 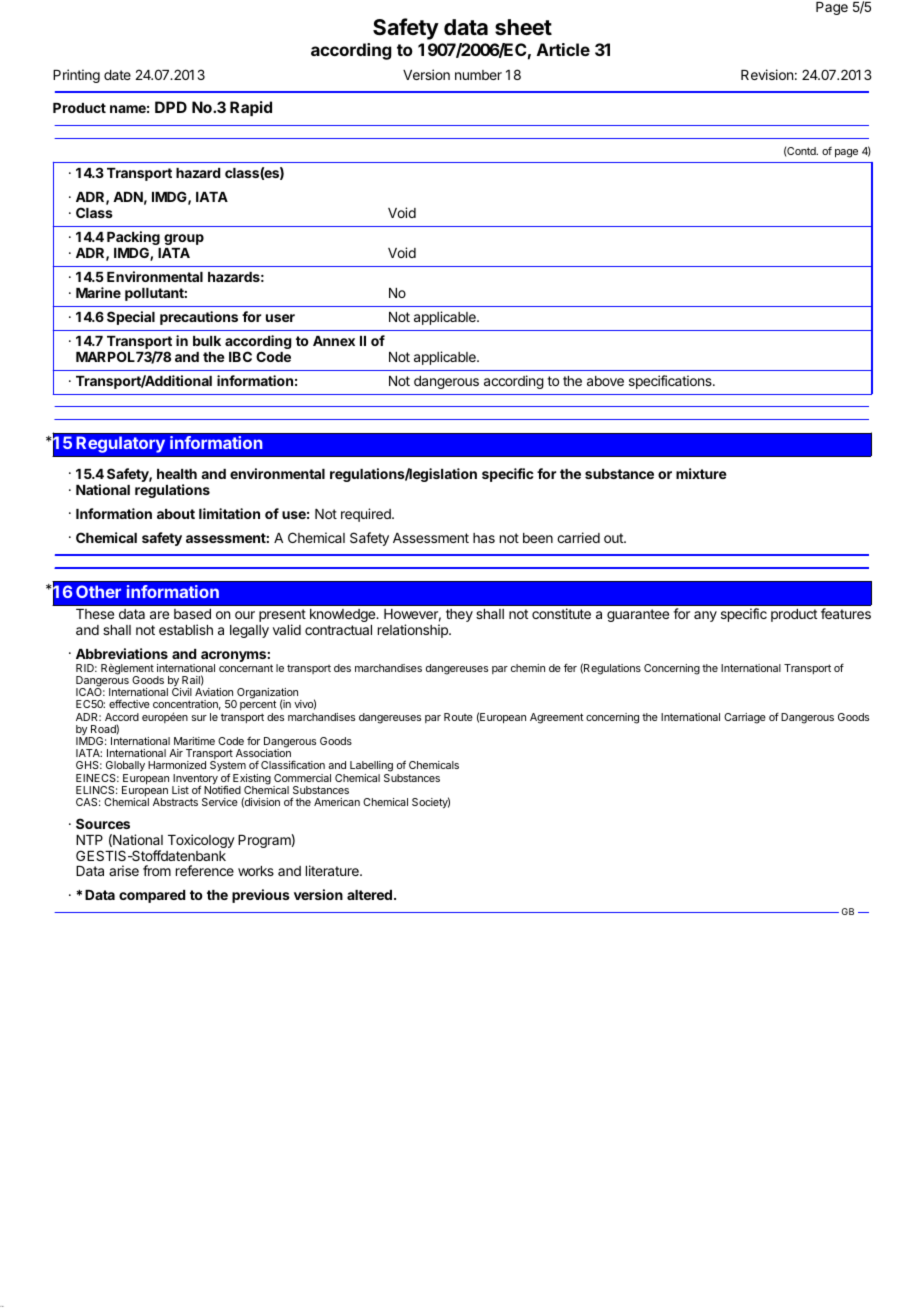 What do you see at coordinates (369, 895) in the document?
I see `altered` at bounding box center [369, 895].
